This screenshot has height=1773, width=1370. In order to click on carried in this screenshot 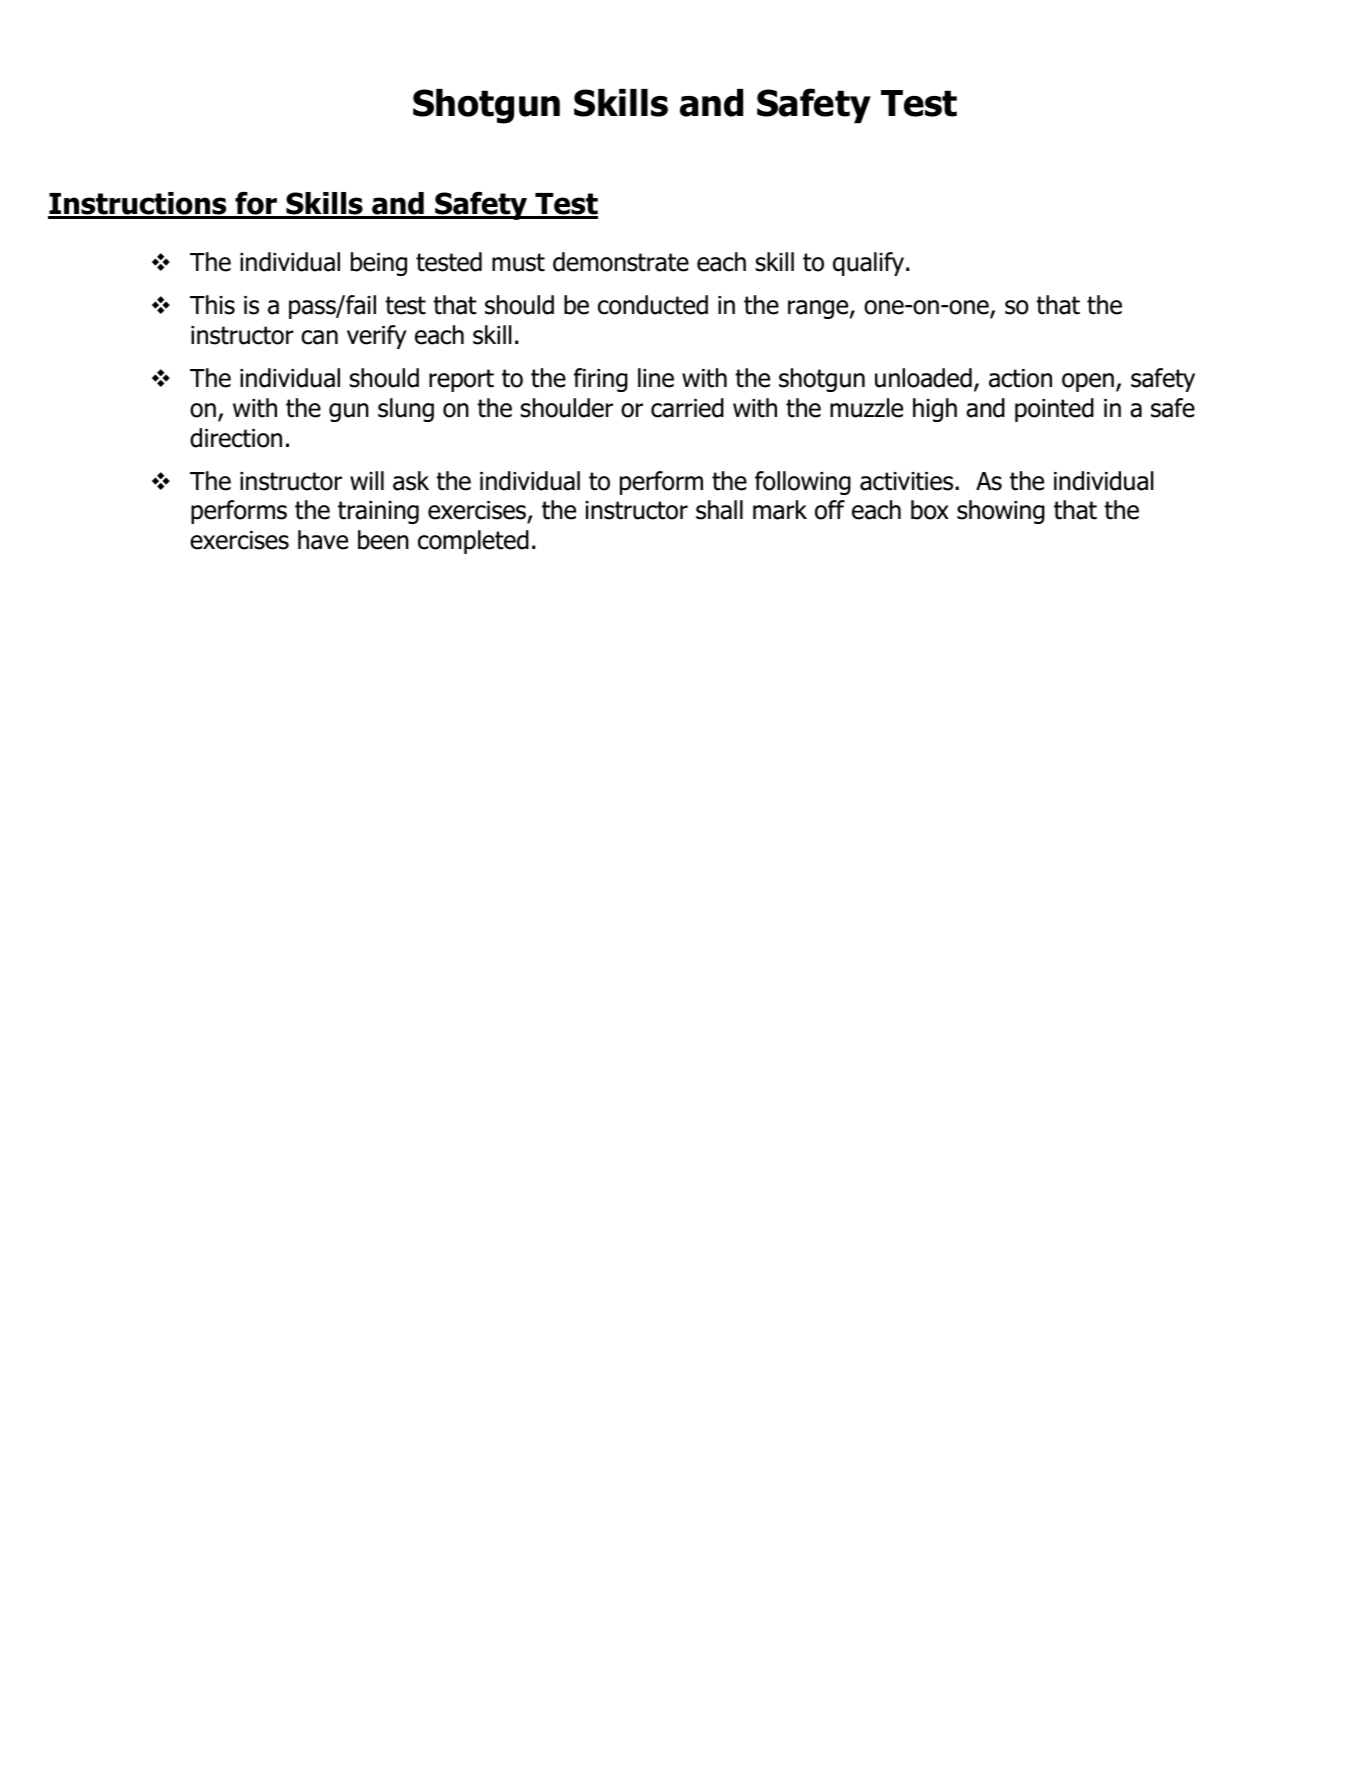, I will do `click(687, 408)`.
